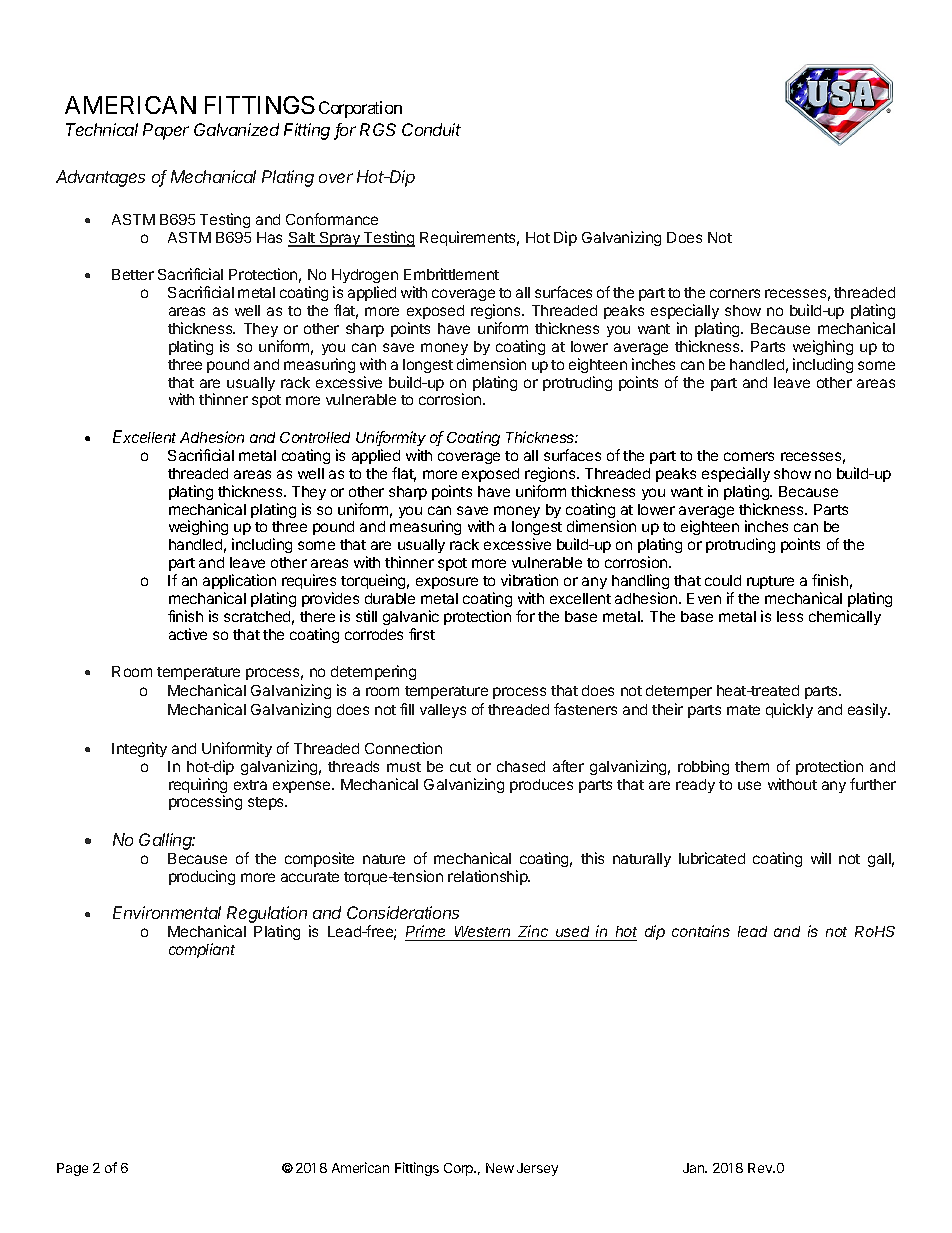 This document has height=1233, width=952. What do you see at coordinates (483, 933) in the document?
I see `Western` at bounding box center [483, 933].
